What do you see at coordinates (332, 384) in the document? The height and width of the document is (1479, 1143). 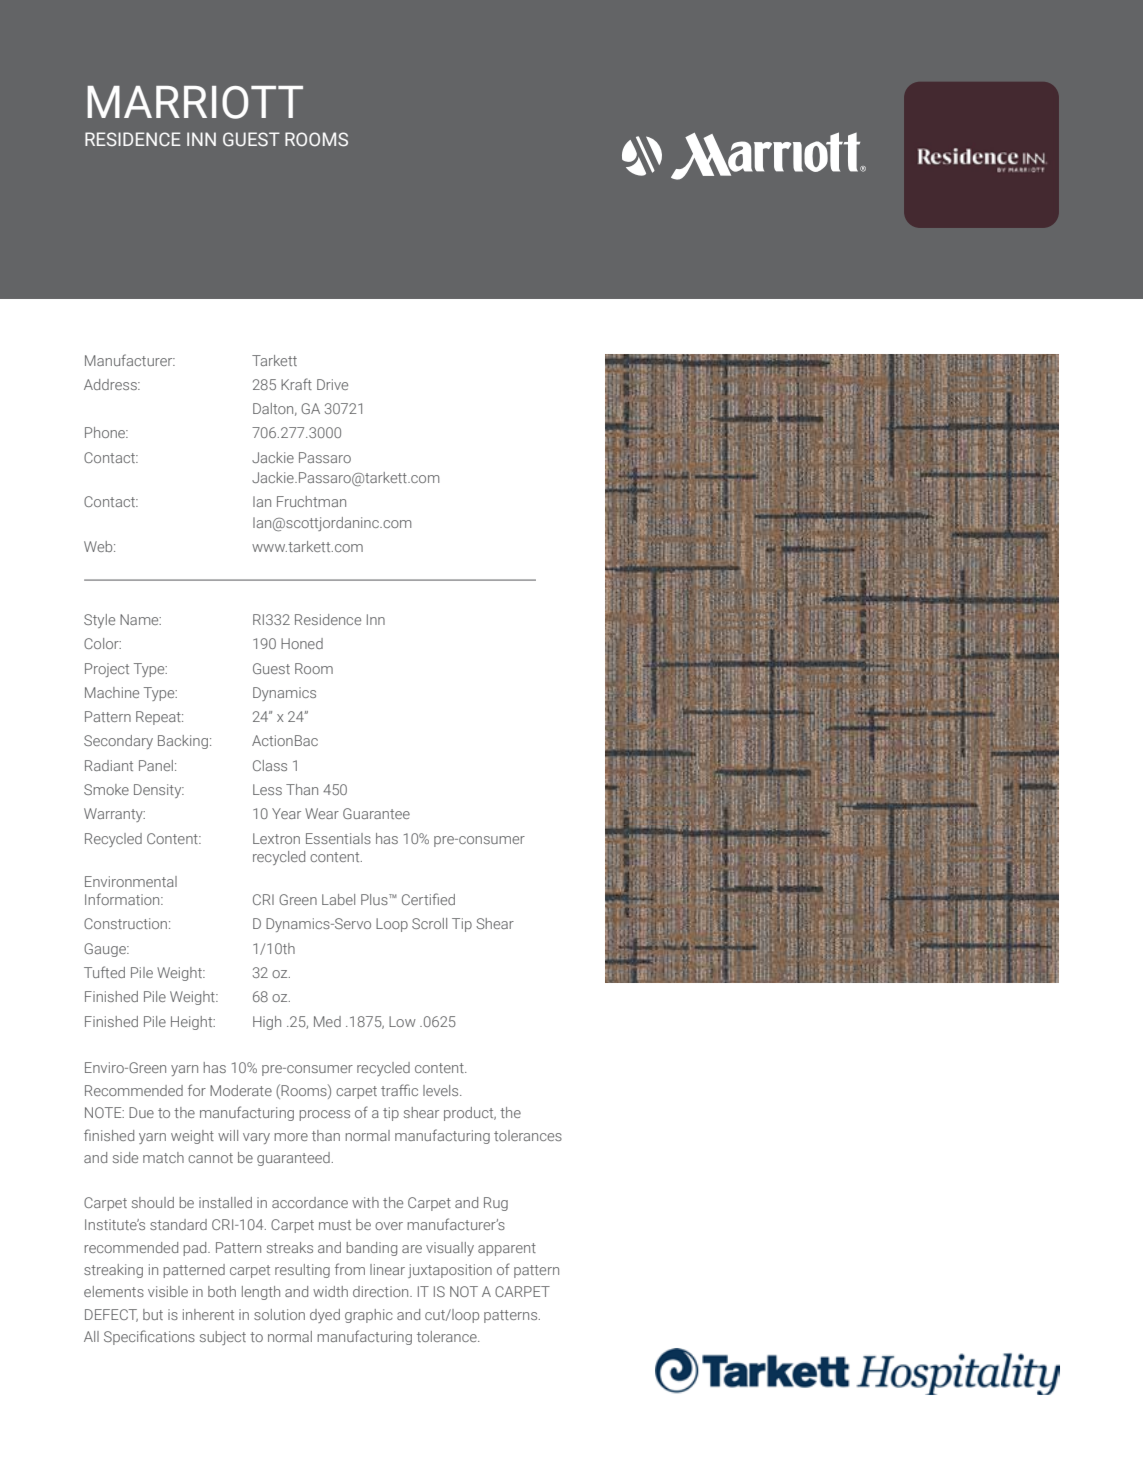 I see `Drive` at bounding box center [332, 384].
